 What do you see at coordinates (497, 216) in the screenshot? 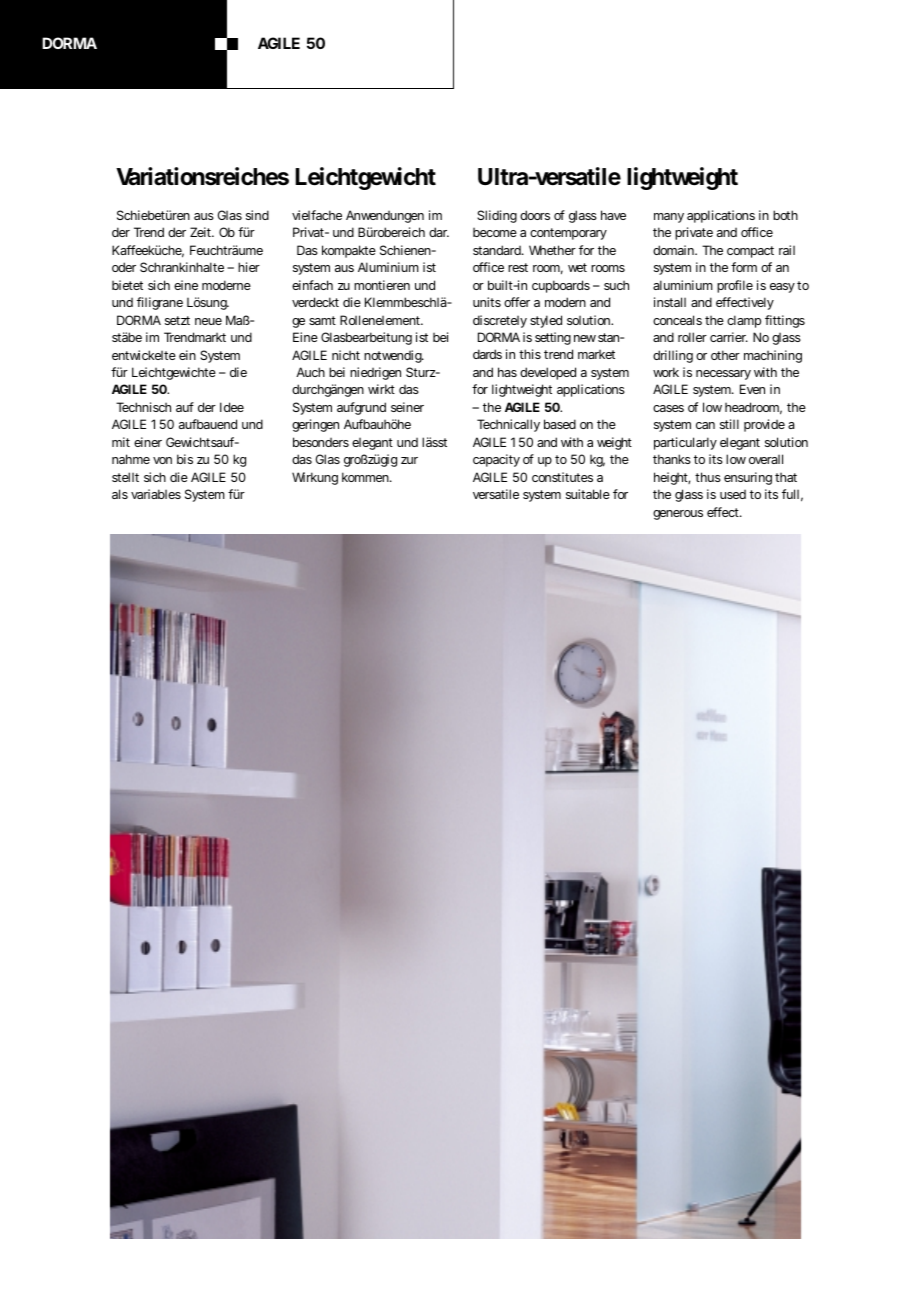
I see `Sliding` at bounding box center [497, 216].
